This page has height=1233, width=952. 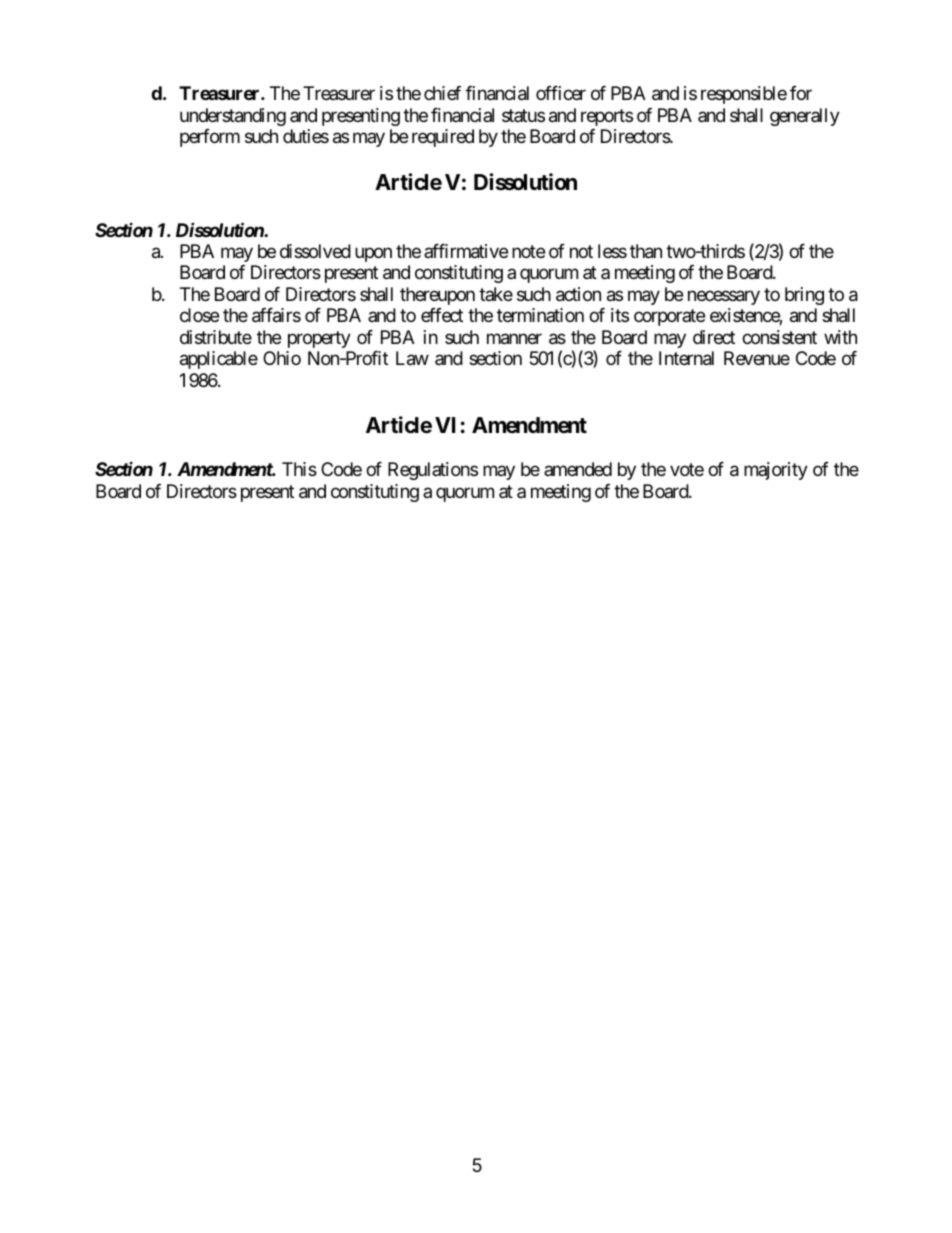 What do you see at coordinates (578, 294) in the page?
I see `action` at bounding box center [578, 294].
